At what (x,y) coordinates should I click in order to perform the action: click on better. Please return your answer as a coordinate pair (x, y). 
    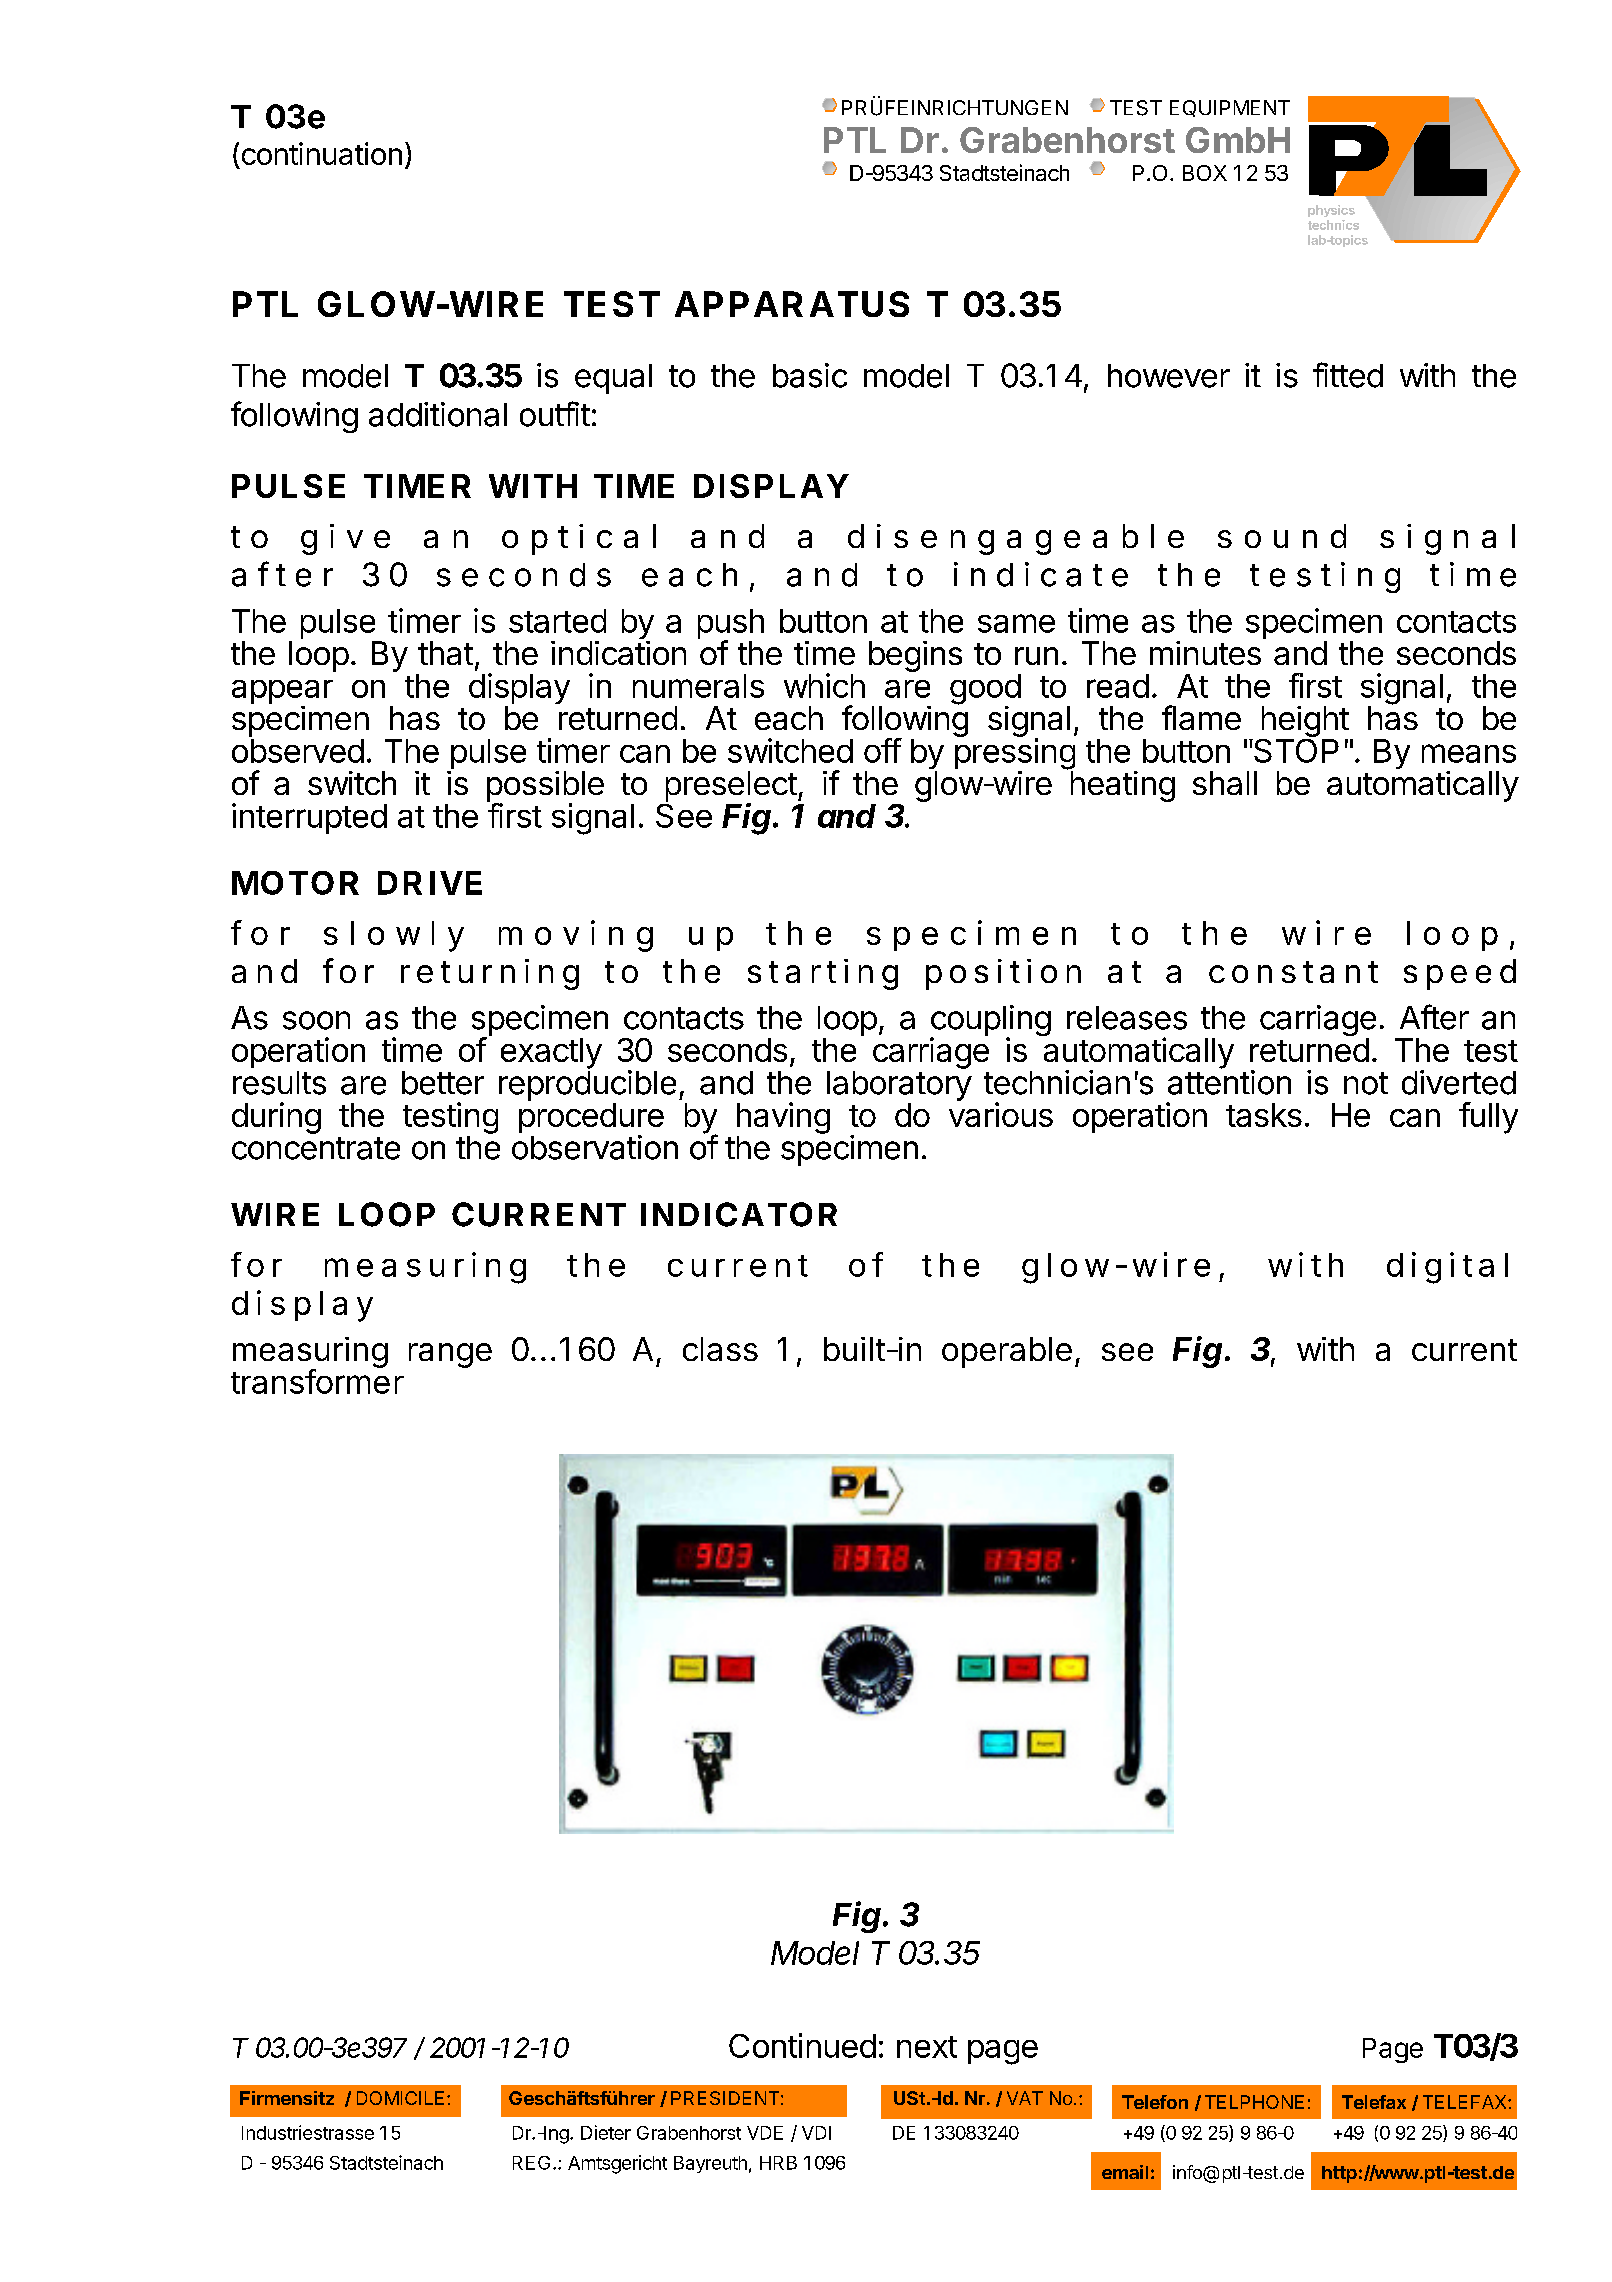
    Looking at the image, I should click on (443, 1083).
